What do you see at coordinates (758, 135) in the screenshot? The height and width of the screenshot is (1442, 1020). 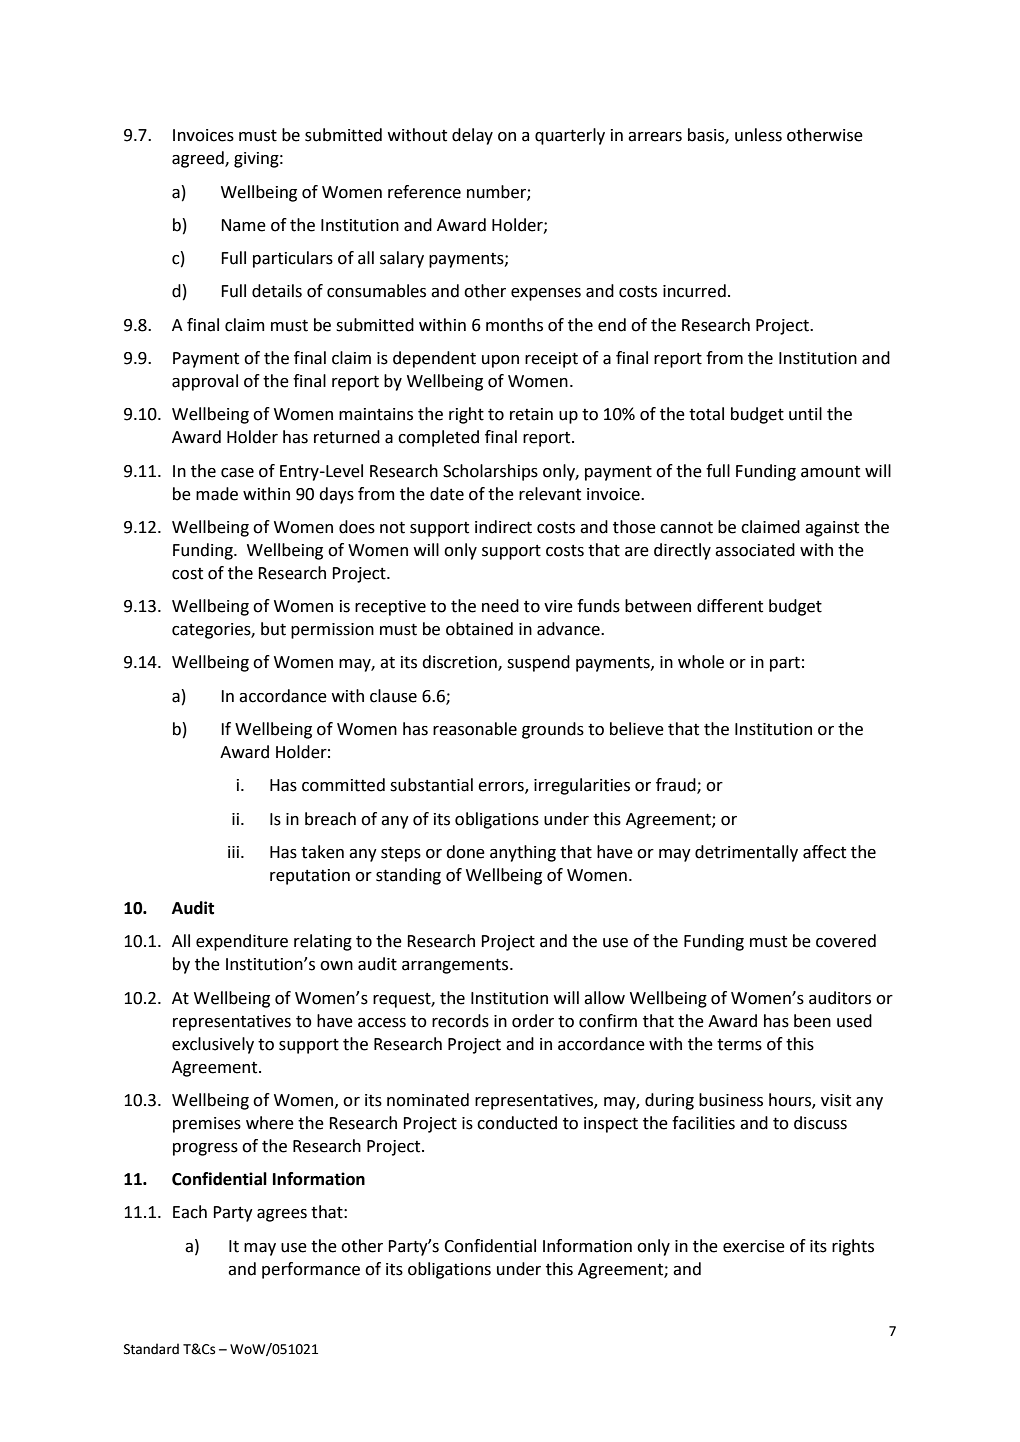 I see `unless` at bounding box center [758, 135].
